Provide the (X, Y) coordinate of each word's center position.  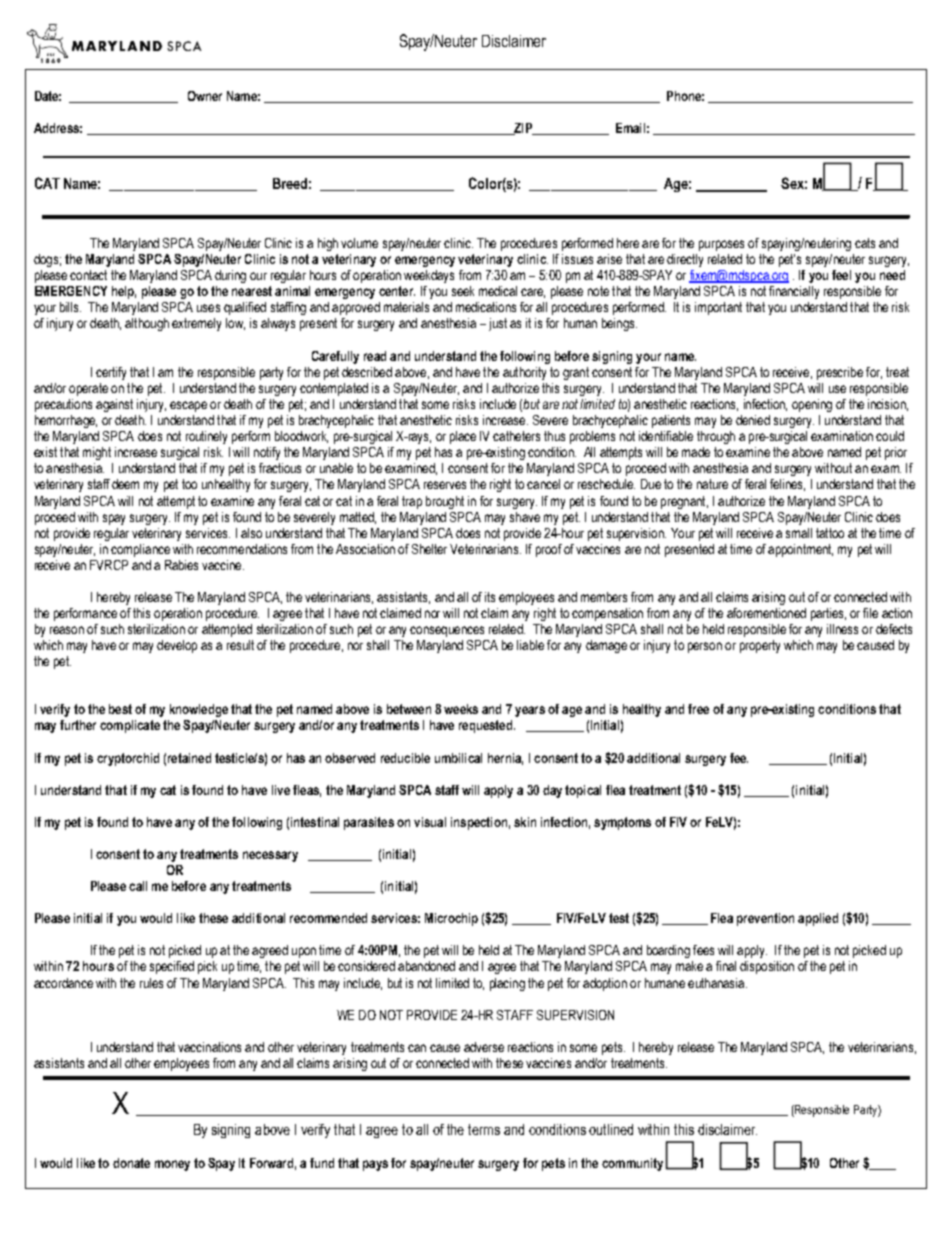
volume (359, 243)
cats (865, 243)
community (632, 1164)
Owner (205, 96)
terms (484, 1129)
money (172, 1165)
